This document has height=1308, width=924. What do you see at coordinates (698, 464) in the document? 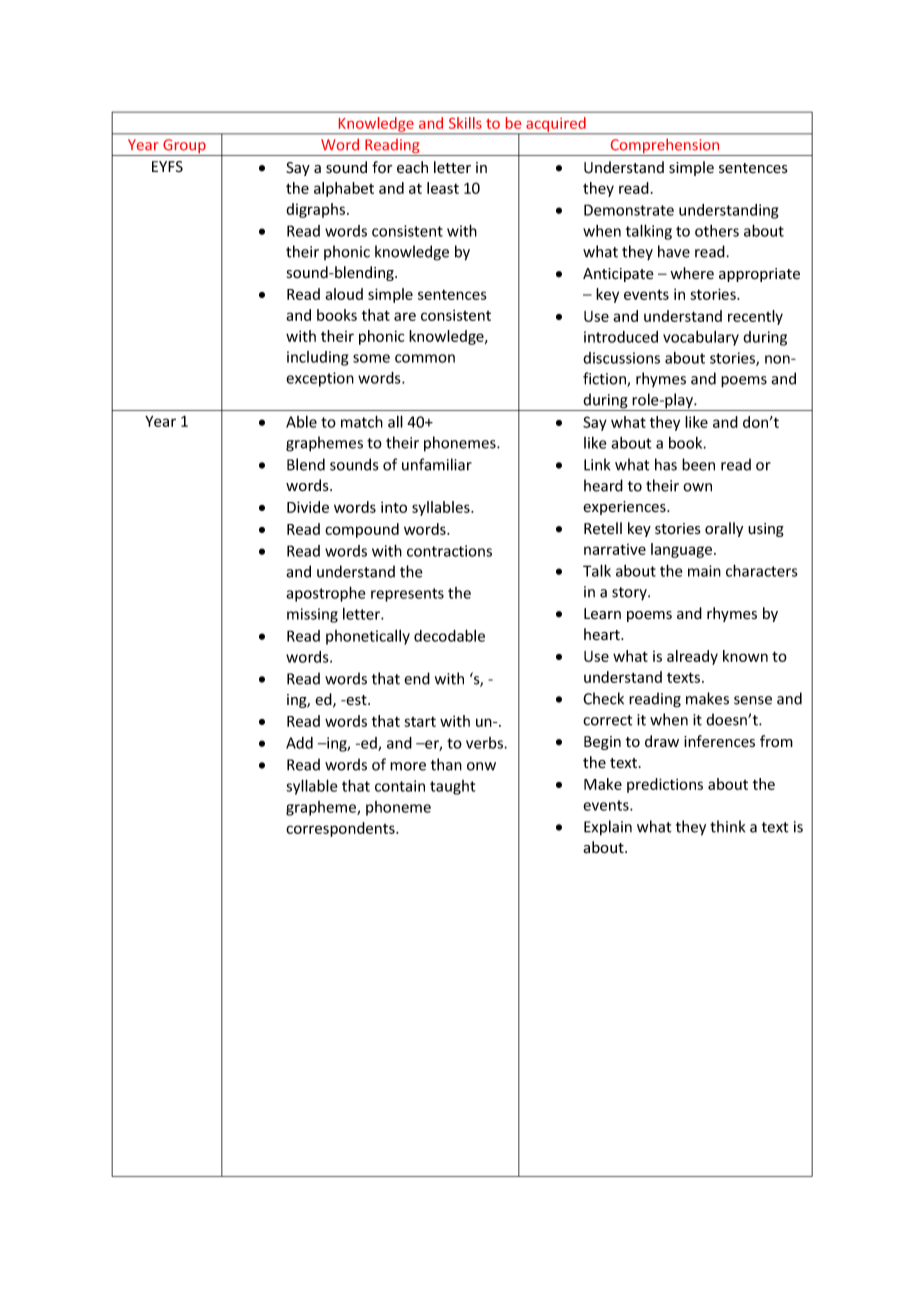
I see `been` at bounding box center [698, 464].
